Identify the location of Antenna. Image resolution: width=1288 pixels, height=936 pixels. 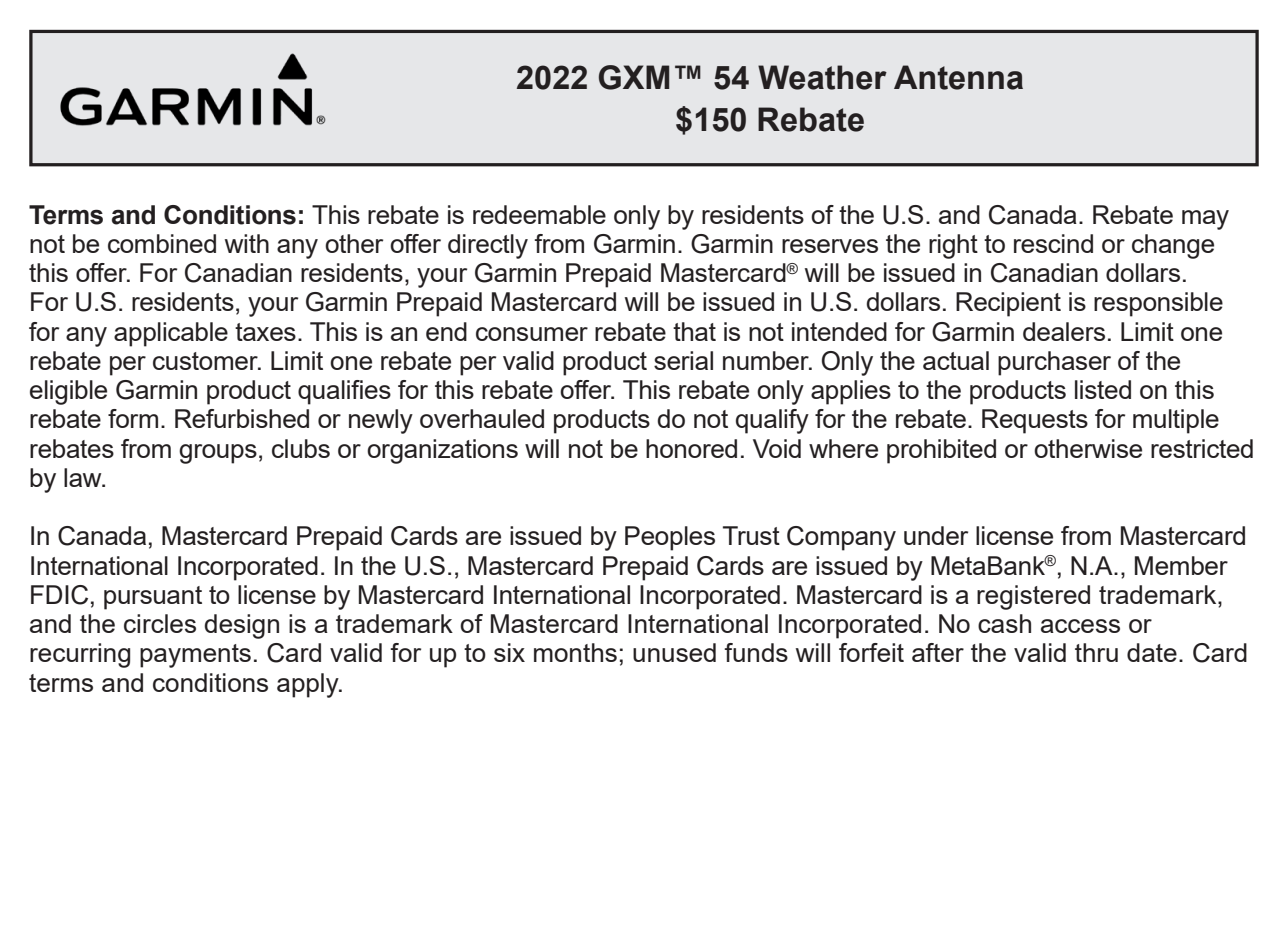
(958, 77).
